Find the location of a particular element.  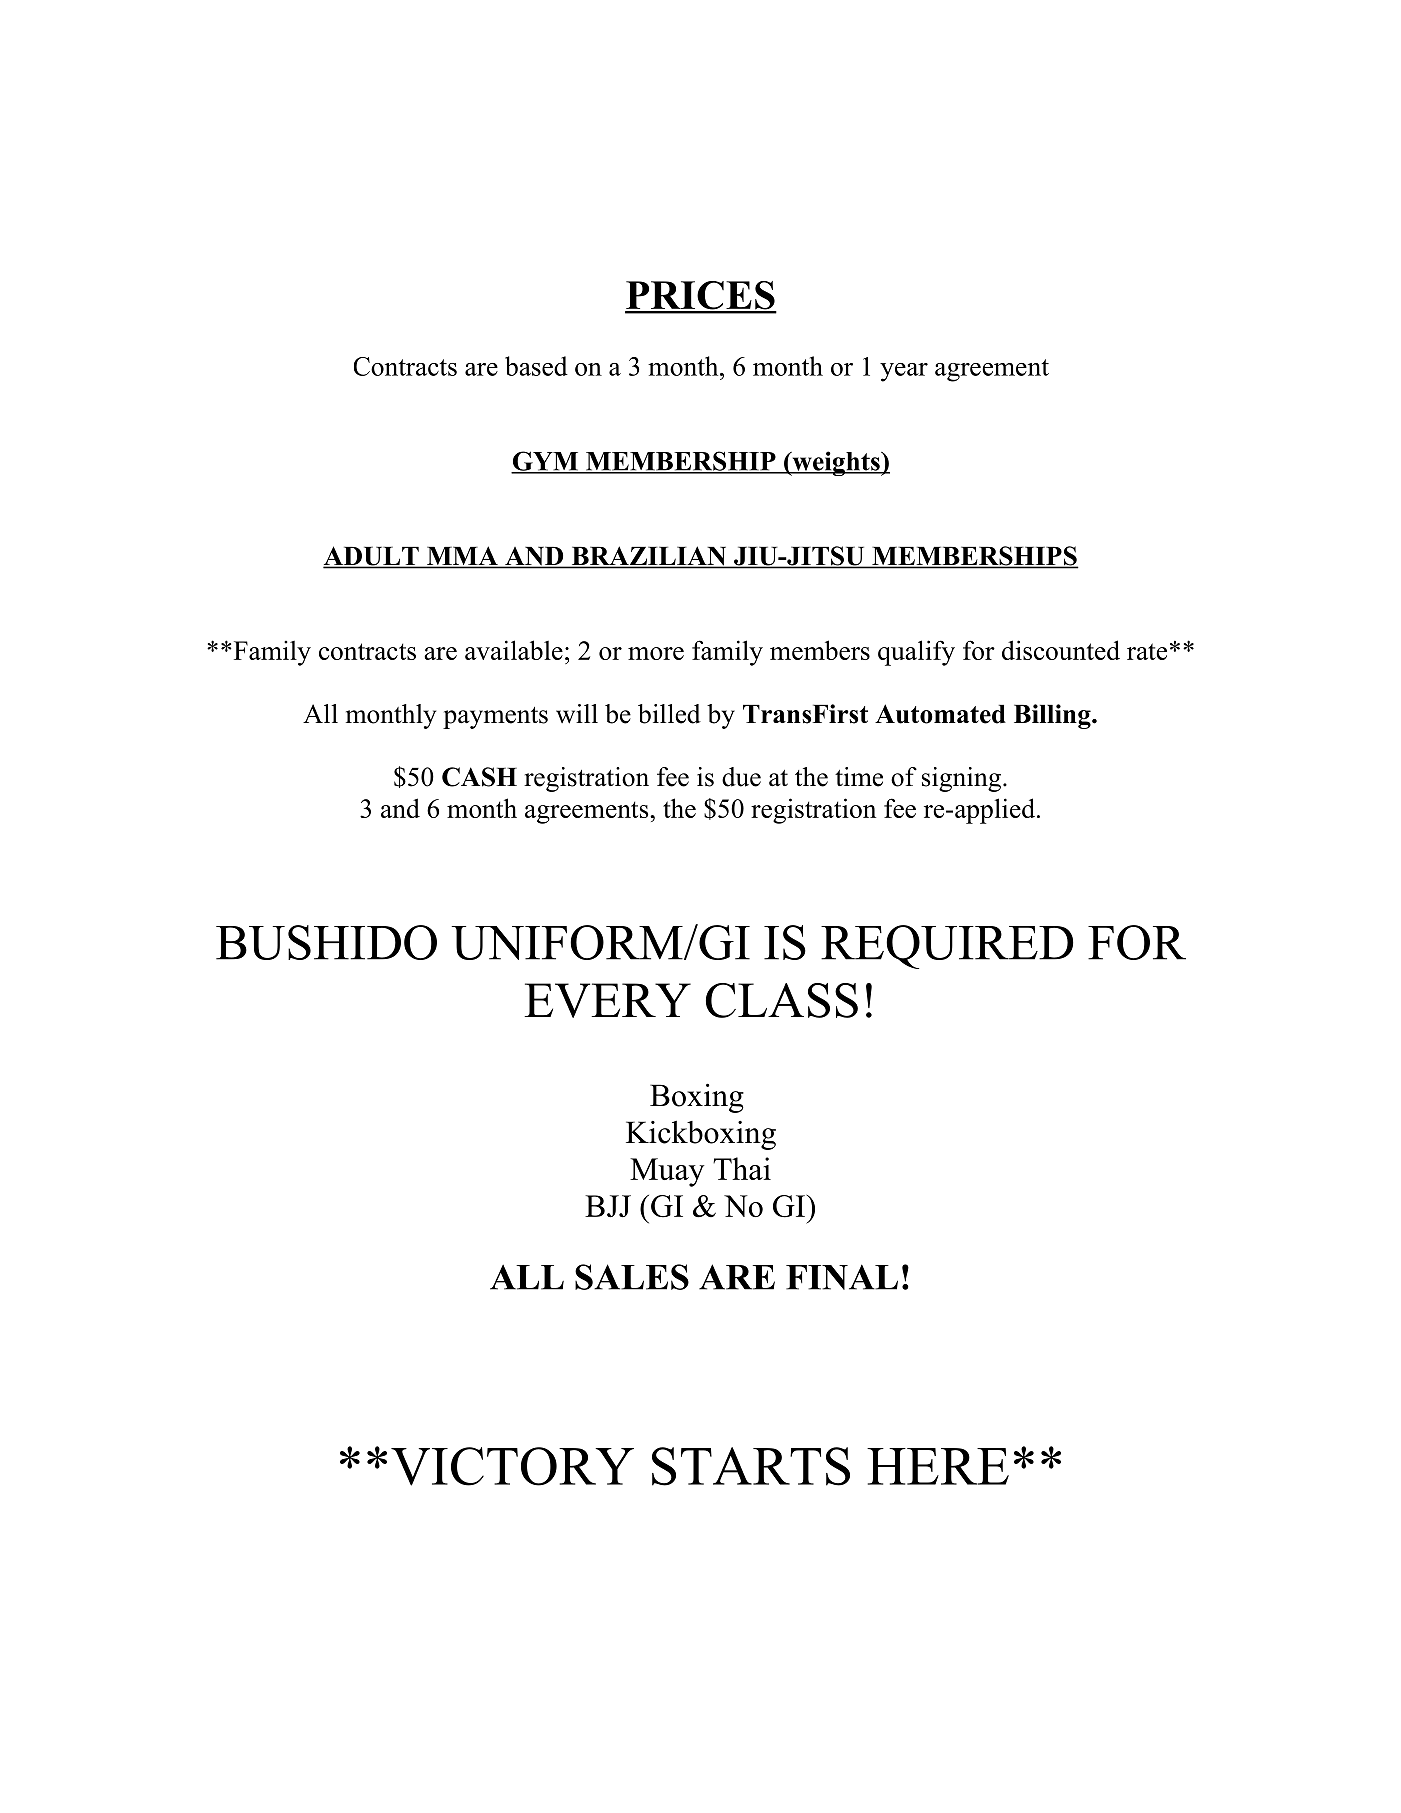

based is located at coordinates (536, 366).
